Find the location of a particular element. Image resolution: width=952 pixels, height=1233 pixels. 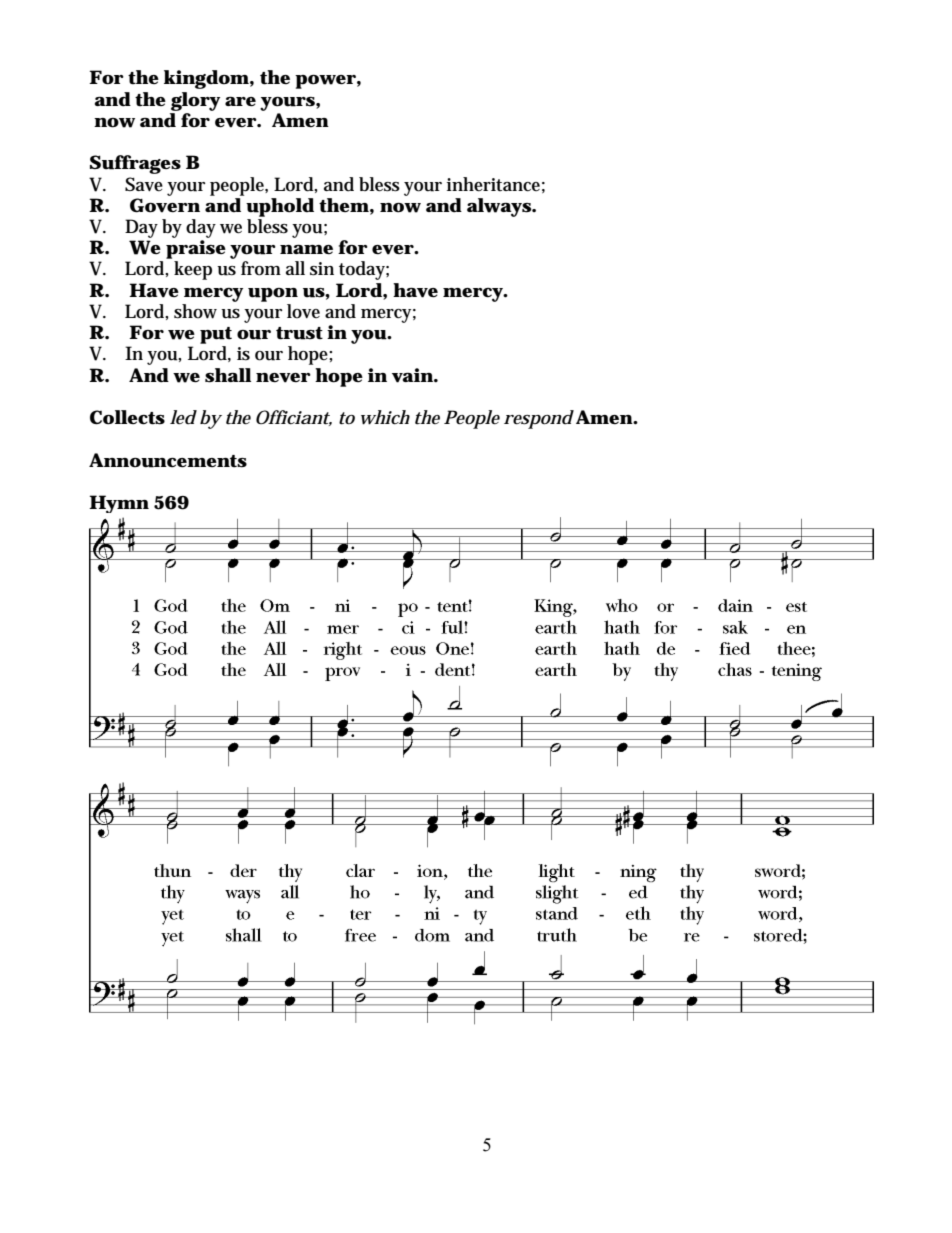

Hymn is located at coordinates (119, 504).
